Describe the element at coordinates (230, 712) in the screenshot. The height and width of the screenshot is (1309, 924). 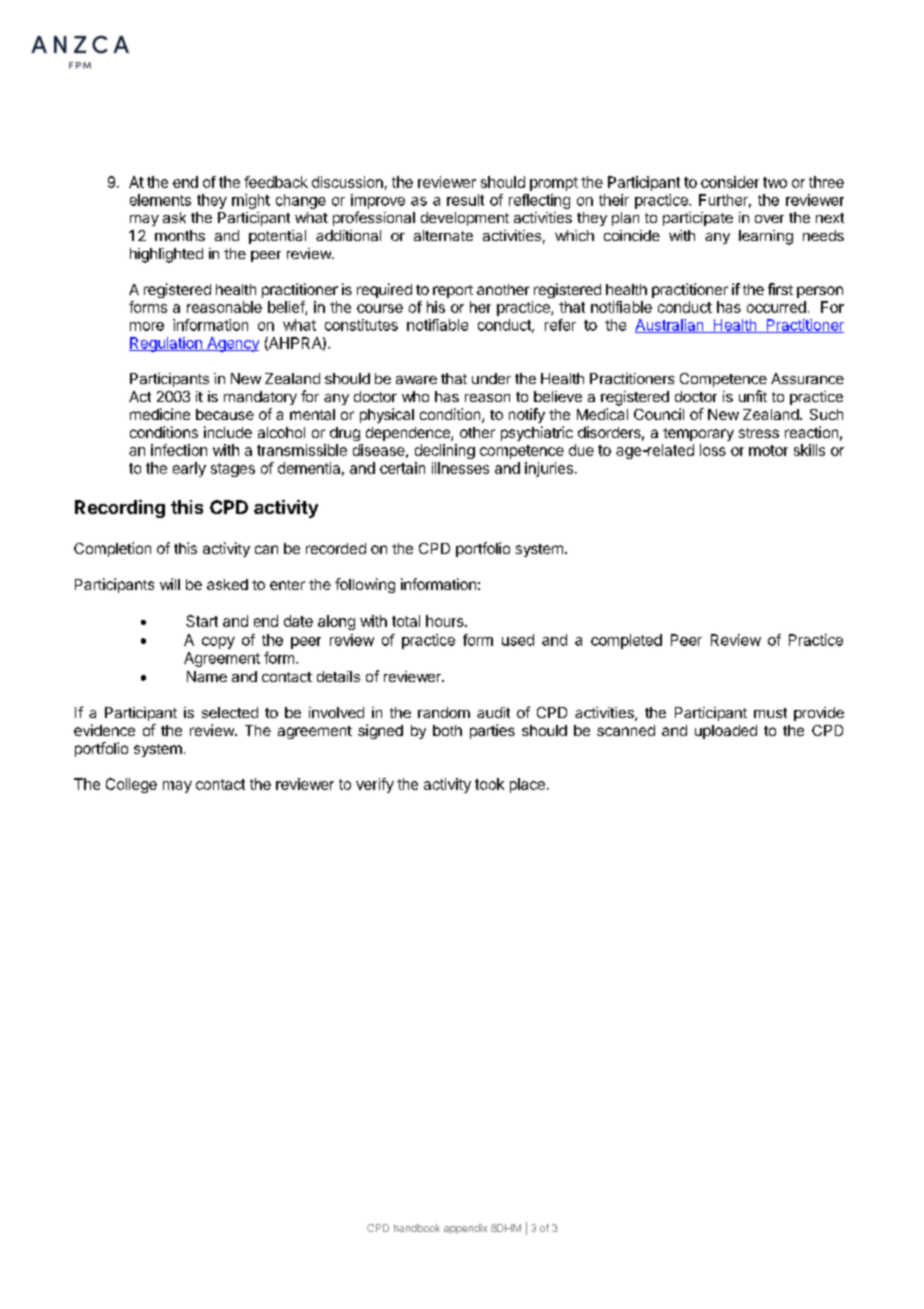
I see `selected` at that location.
